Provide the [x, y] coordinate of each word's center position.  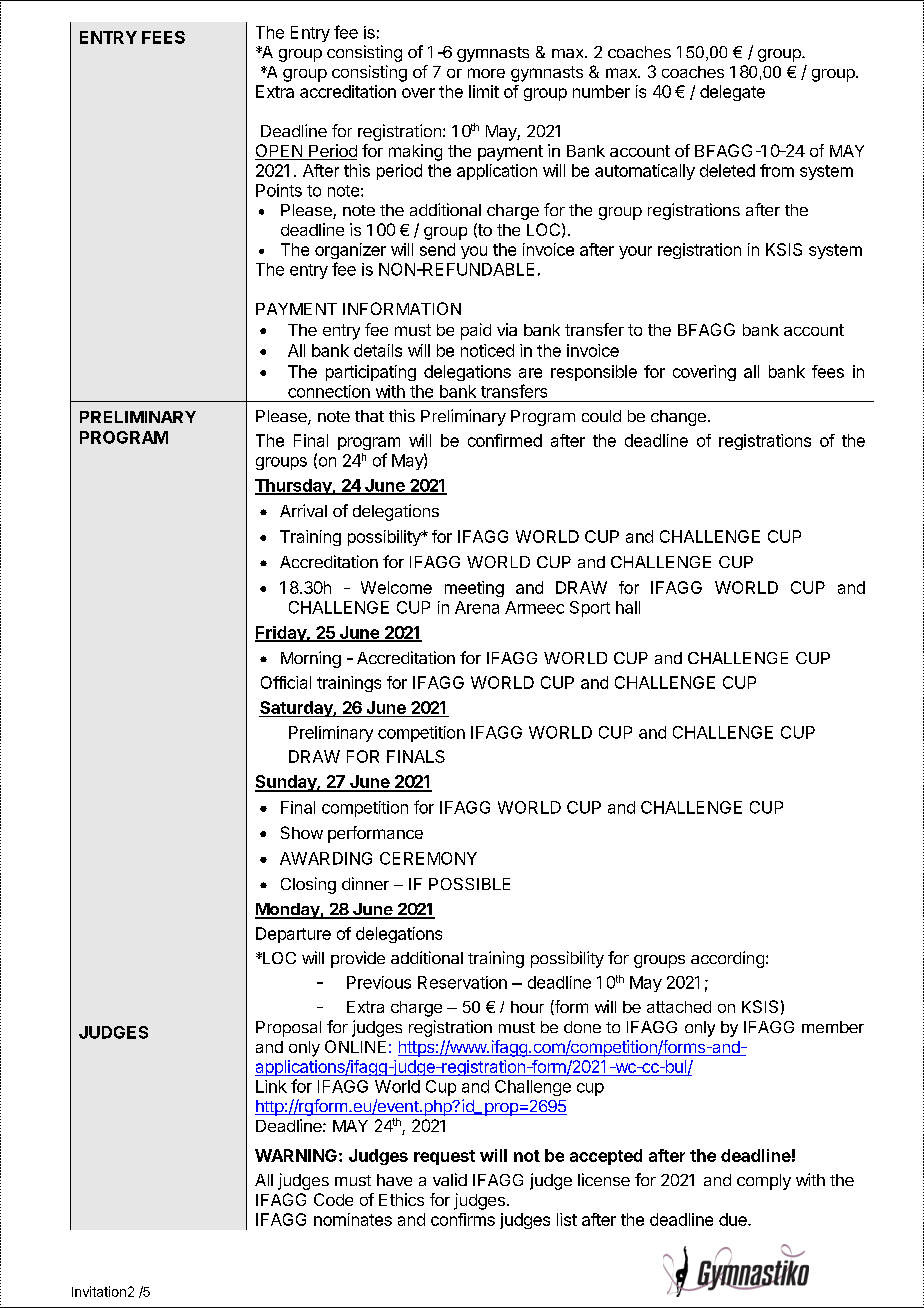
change [678, 418]
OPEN [279, 152]
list [567, 1219]
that [369, 416]
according [727, 959]
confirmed [505, 440]
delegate [732, 93]
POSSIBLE [469, 884]
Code [333, 1199]
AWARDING [326, 858]
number [601, 91]
